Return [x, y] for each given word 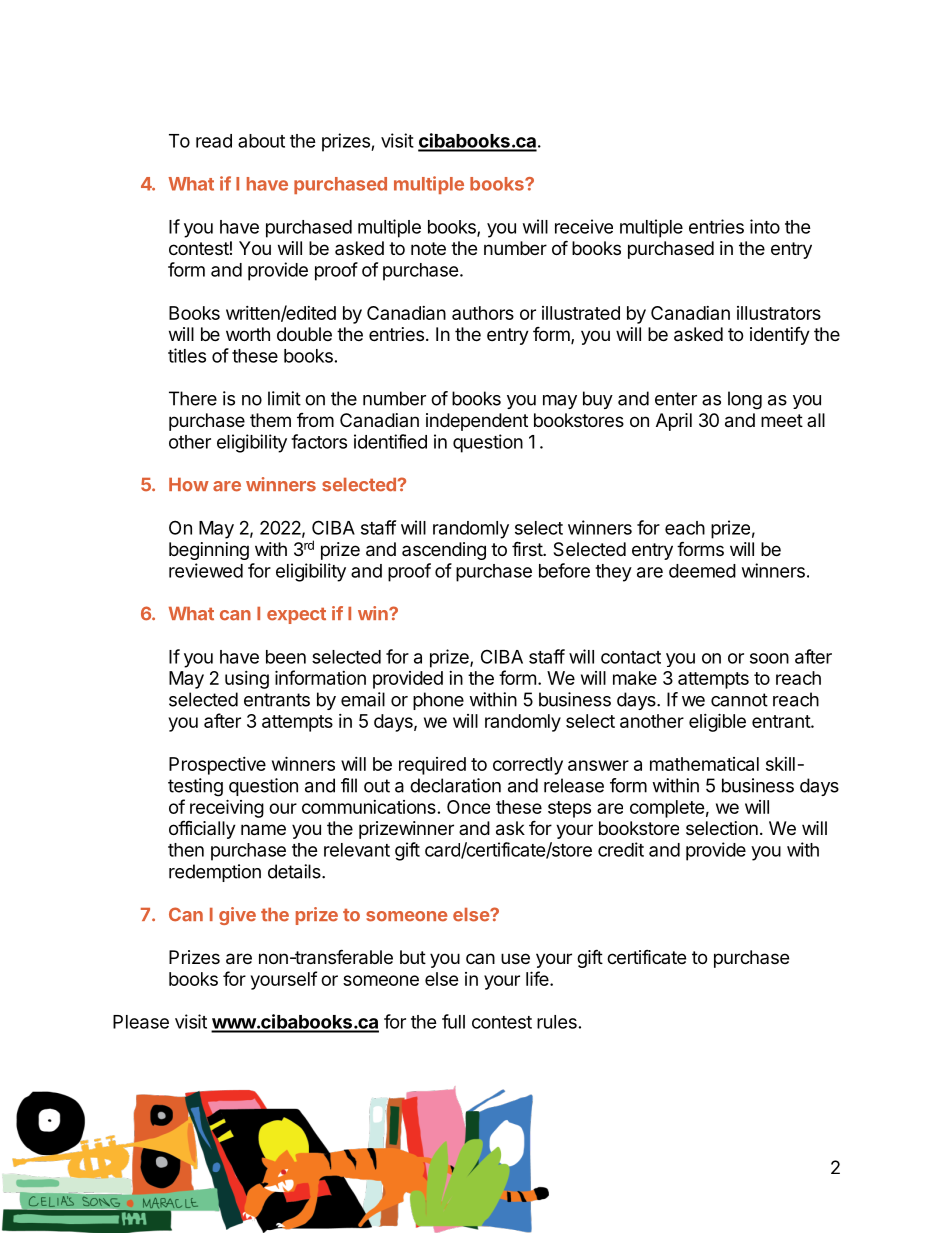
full [453, 1021]
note [428, 248]
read [214, 141]
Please [141, 1022]
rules [557, 1022]
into [765, 226]
